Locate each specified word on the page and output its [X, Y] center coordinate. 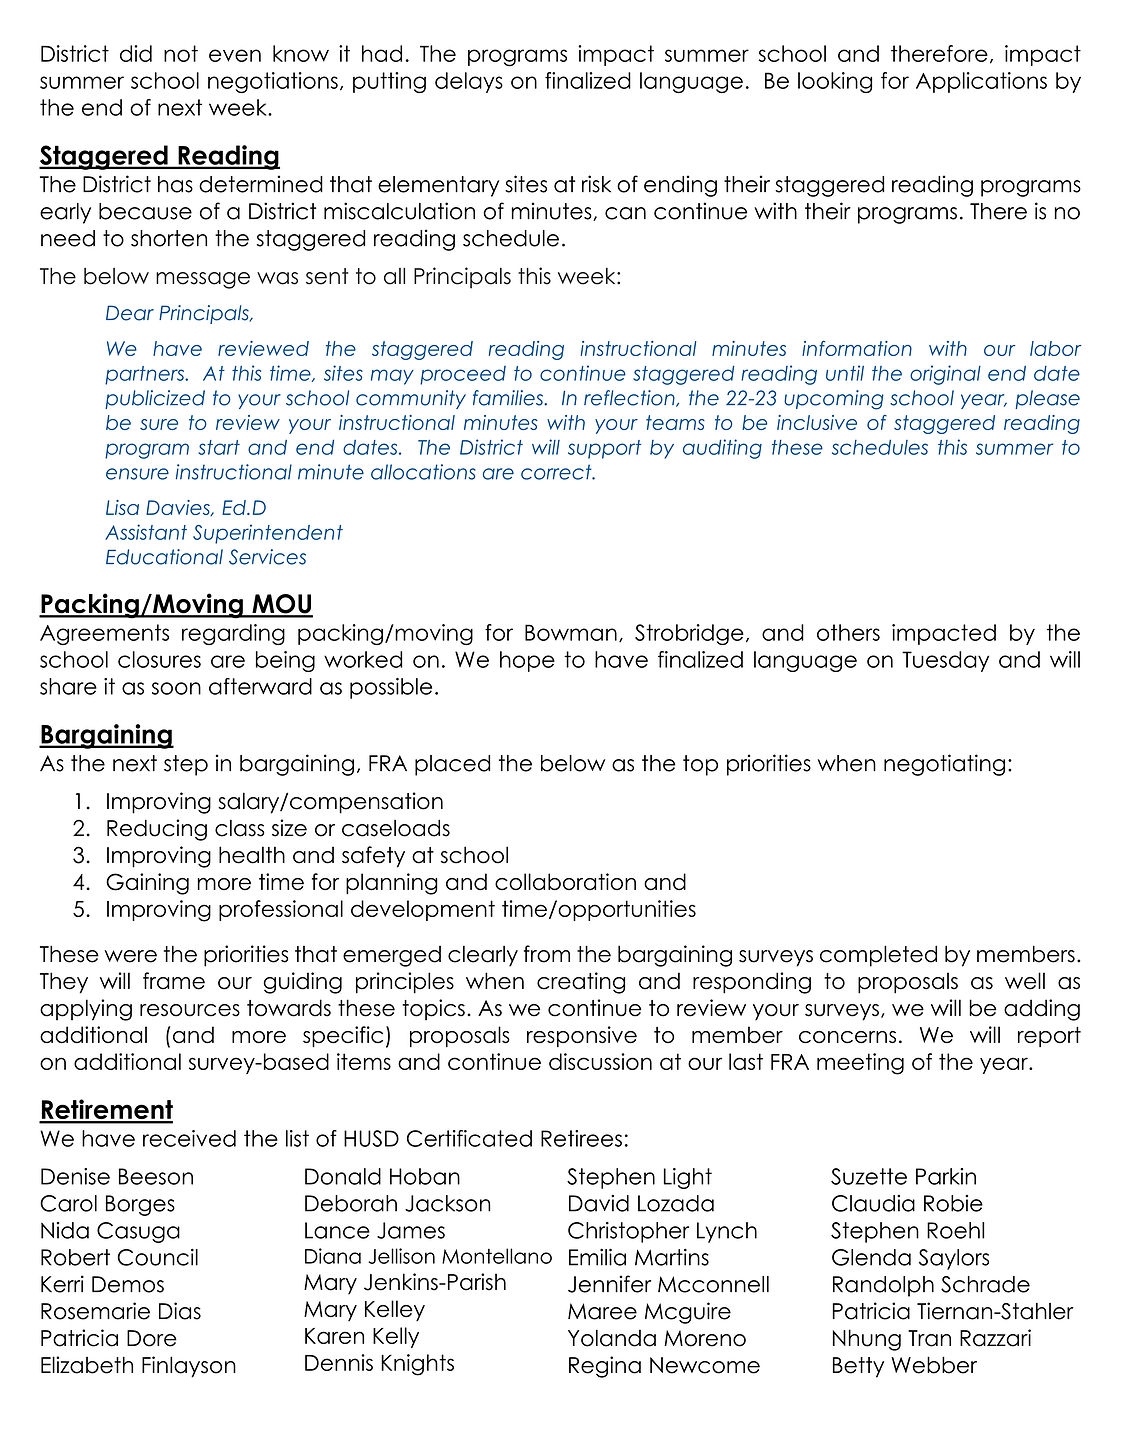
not [181, 53]
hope [527, 661]
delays [469, 82]
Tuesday [945, 661]
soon [176, 688]
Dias [180, 1311]
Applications [981, 82]
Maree [602, 1311]
